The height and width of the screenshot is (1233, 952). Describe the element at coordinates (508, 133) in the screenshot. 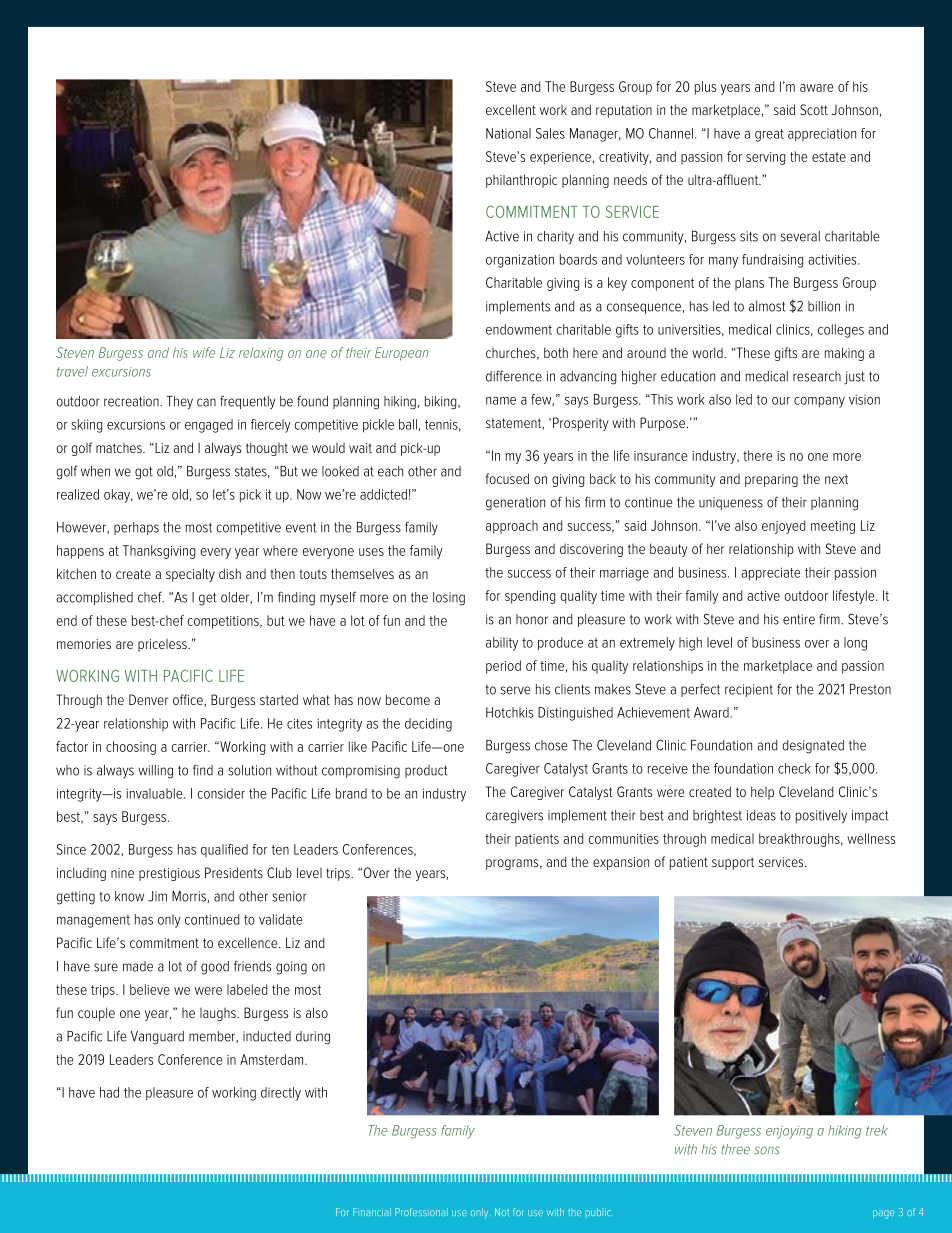

I see `National` at that location.
